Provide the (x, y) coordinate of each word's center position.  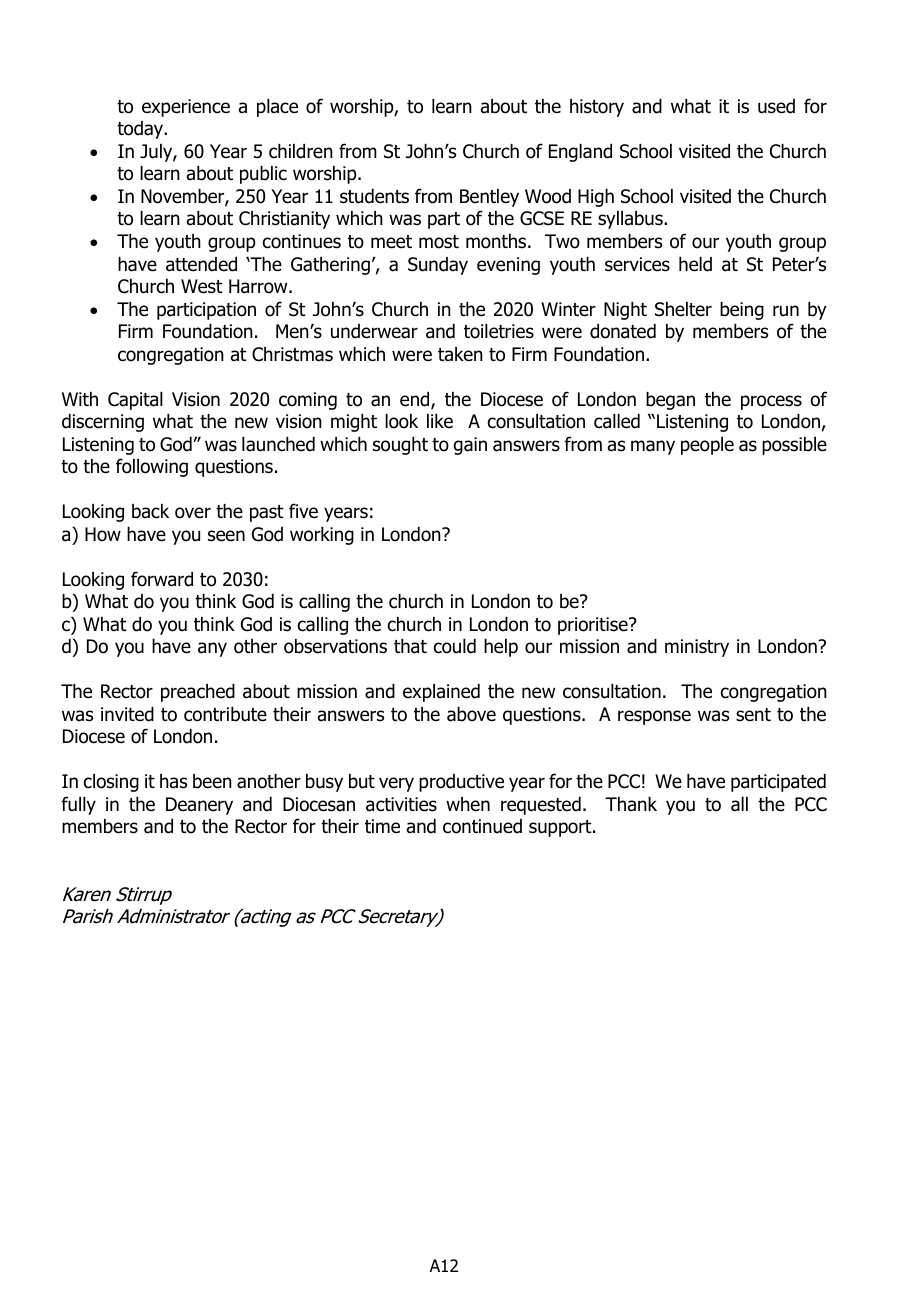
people (707, 446)
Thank (631, 804)
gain (470, 446)
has (173, 781)
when (468, 804)
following (152, 467)
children (301, 151)
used (776, 106)
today (141, 130)
